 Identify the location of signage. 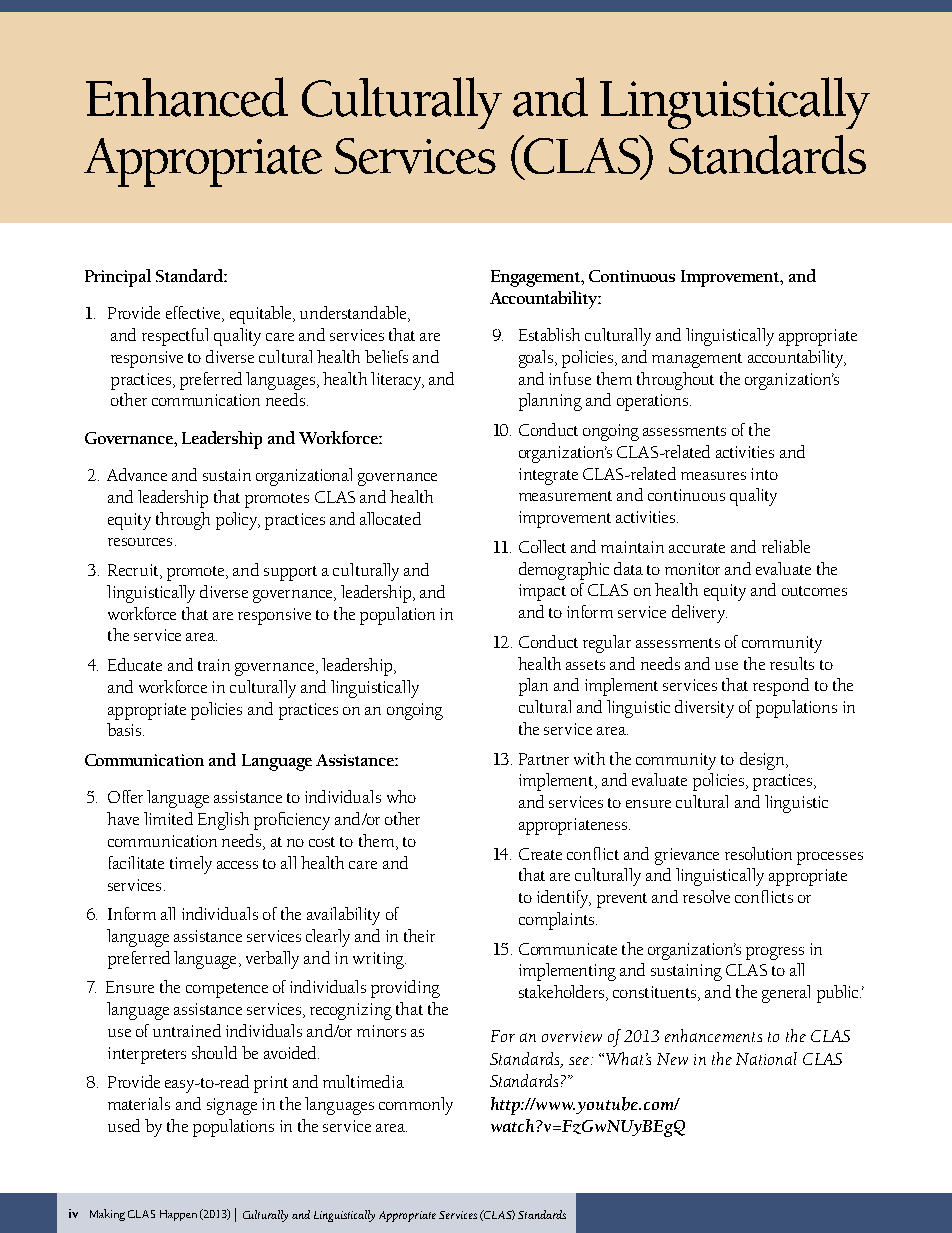
(232, 1106).
